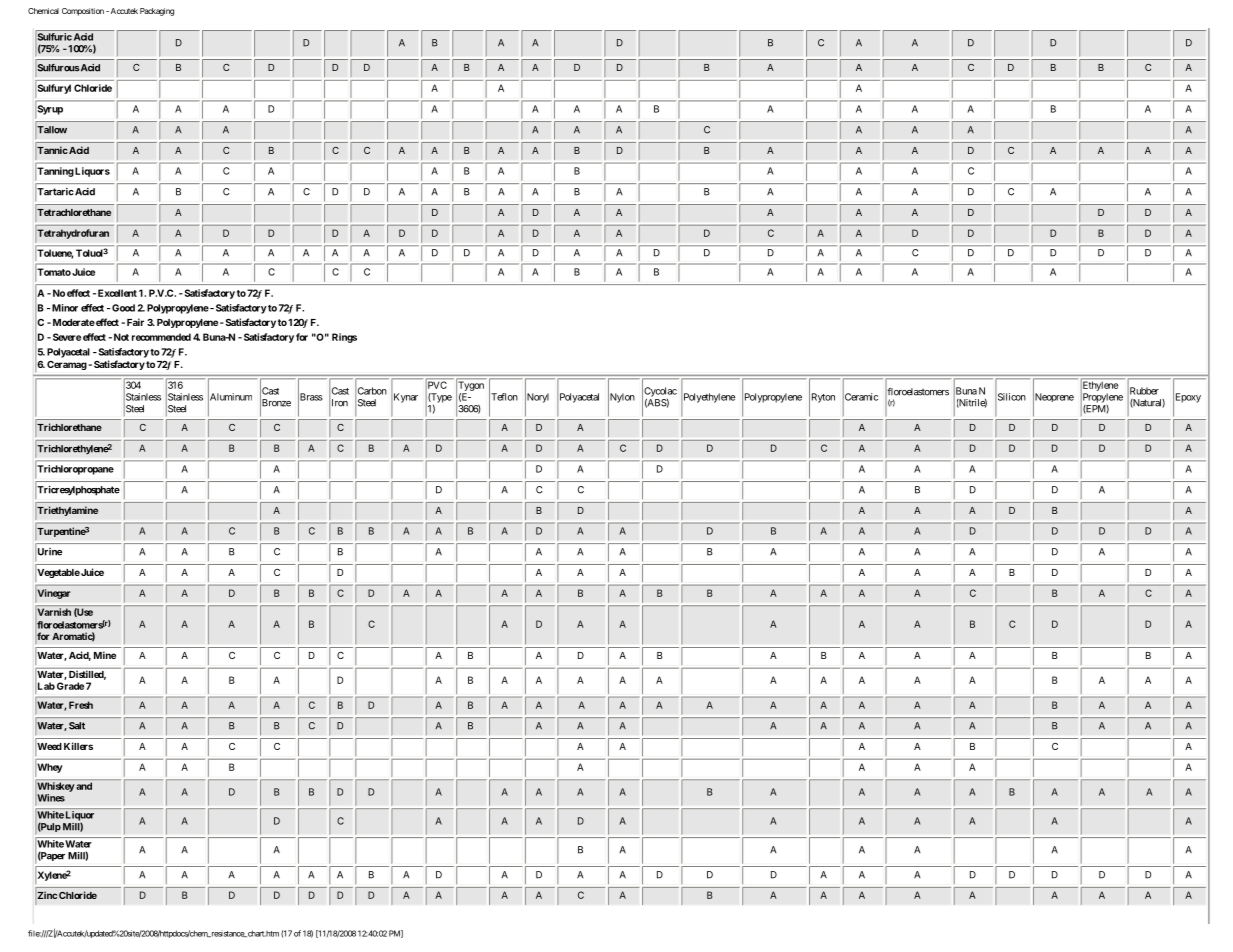 This screenshot has width=1233, height=952. Describe the element at coordinates (275, 403) in the screenshot. I see `Bronze` at that location.
